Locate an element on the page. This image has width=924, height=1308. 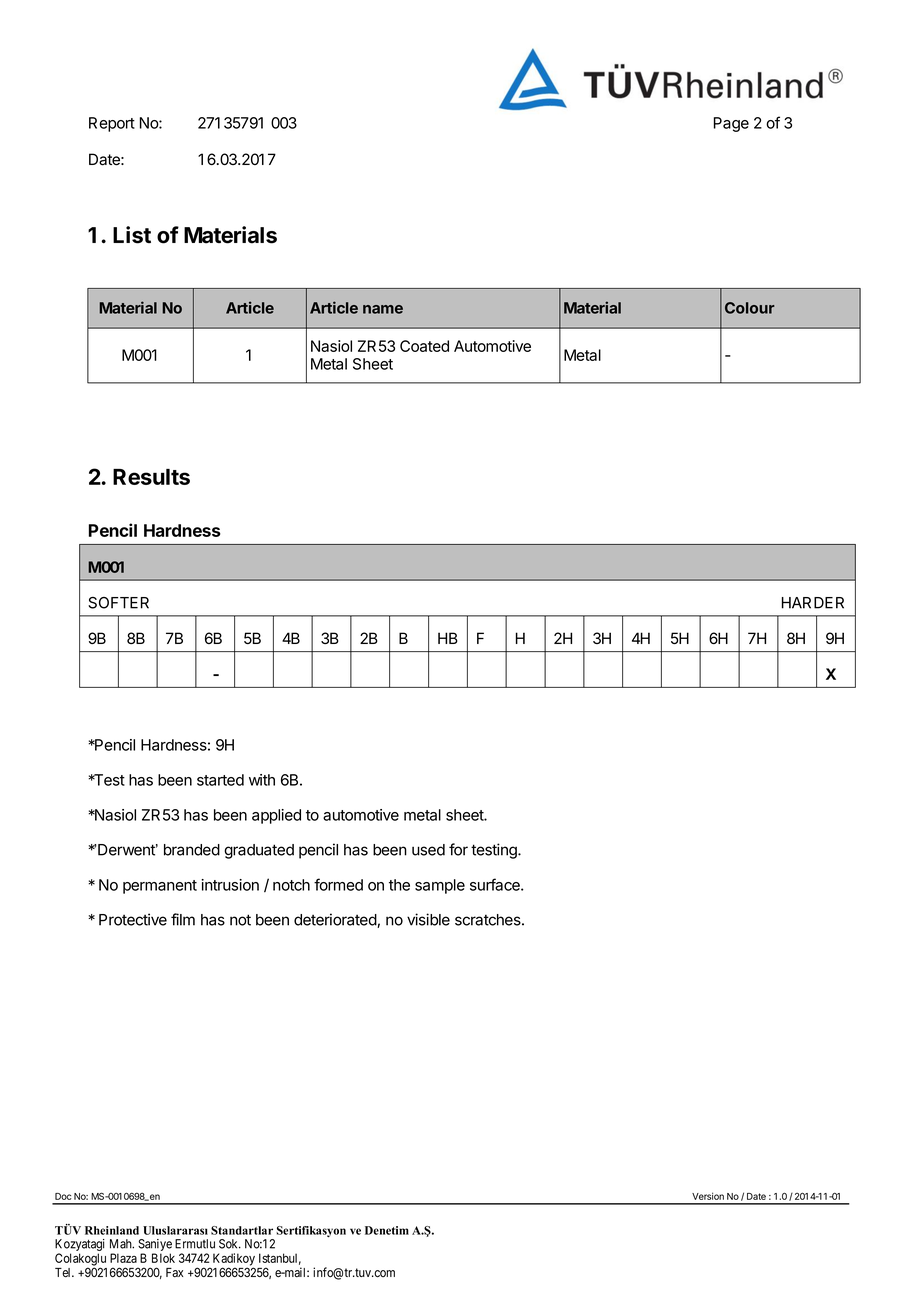
Page is located at coordinates (731, 124).
